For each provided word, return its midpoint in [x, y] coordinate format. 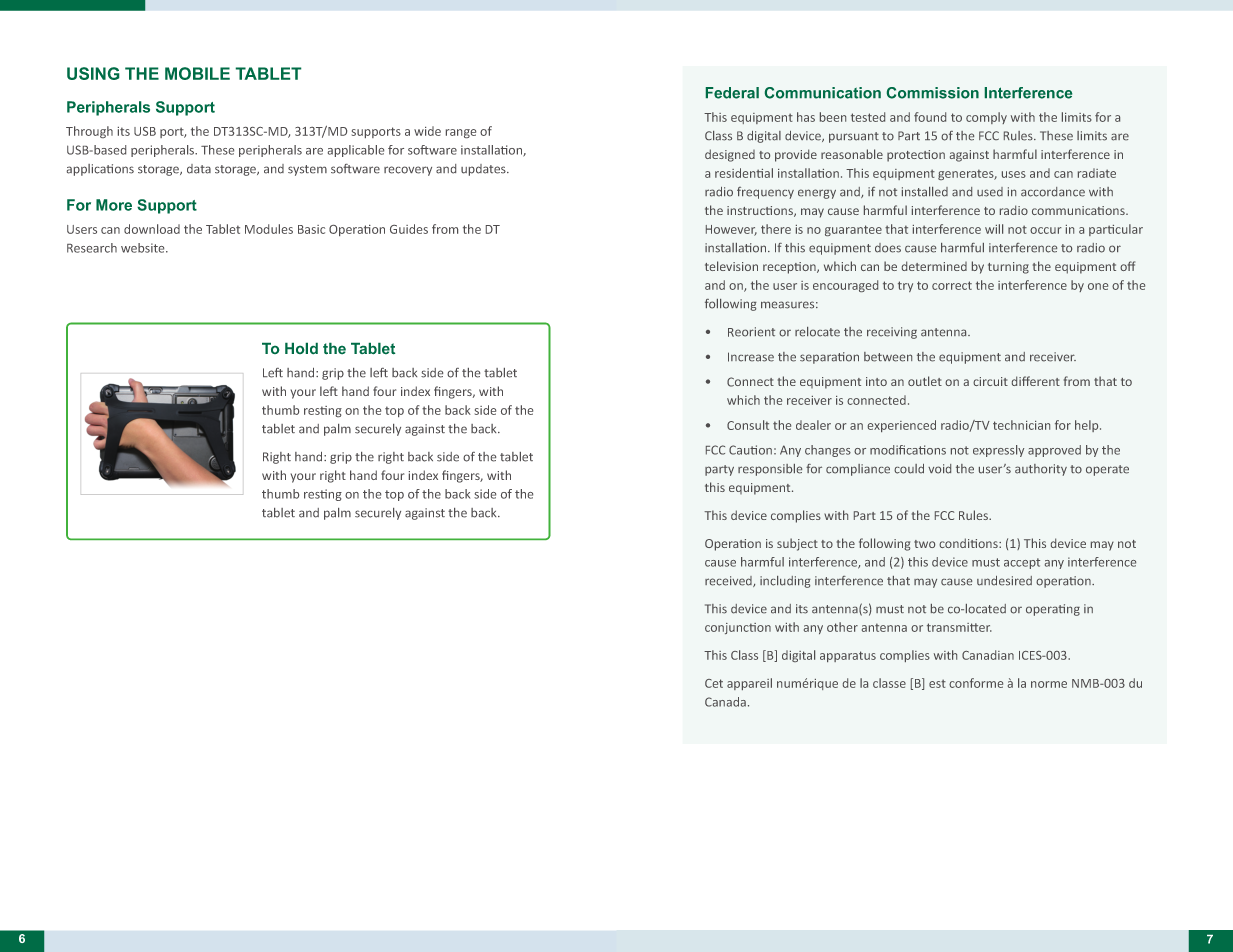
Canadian [988, 655]
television [731, 266]
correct [952, 285]
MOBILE [197, 73]
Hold [301, 348]
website [144, 248]
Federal [732, 93]
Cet [714, 683]
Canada [725, 702]
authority [1041, 470]
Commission [933, 93]
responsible [770, 470]
